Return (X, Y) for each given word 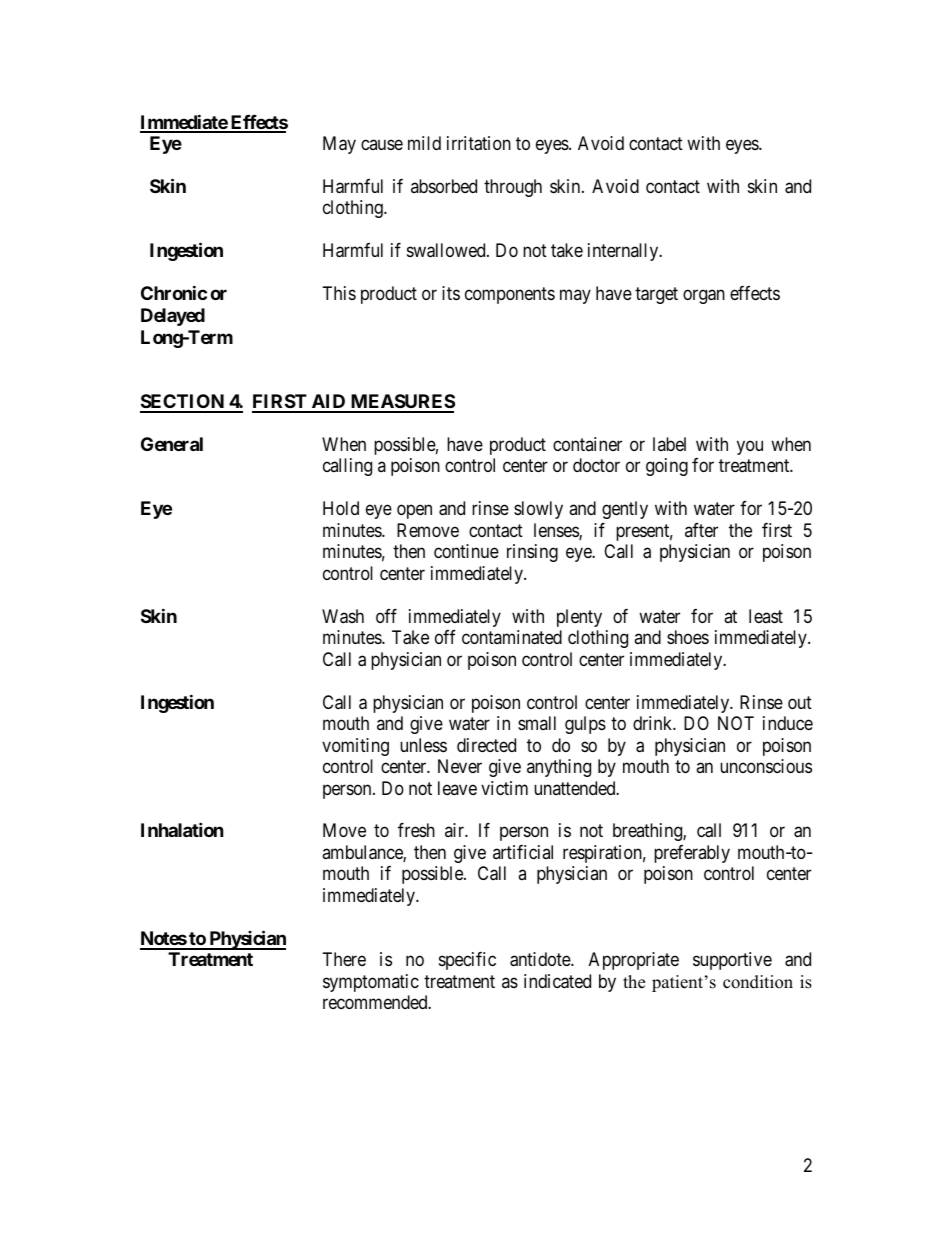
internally (624, 252)
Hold (341, 508)
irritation (479, 143)
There (344, 959)
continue (466, 551)
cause (382, 144)
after (701, 530)
